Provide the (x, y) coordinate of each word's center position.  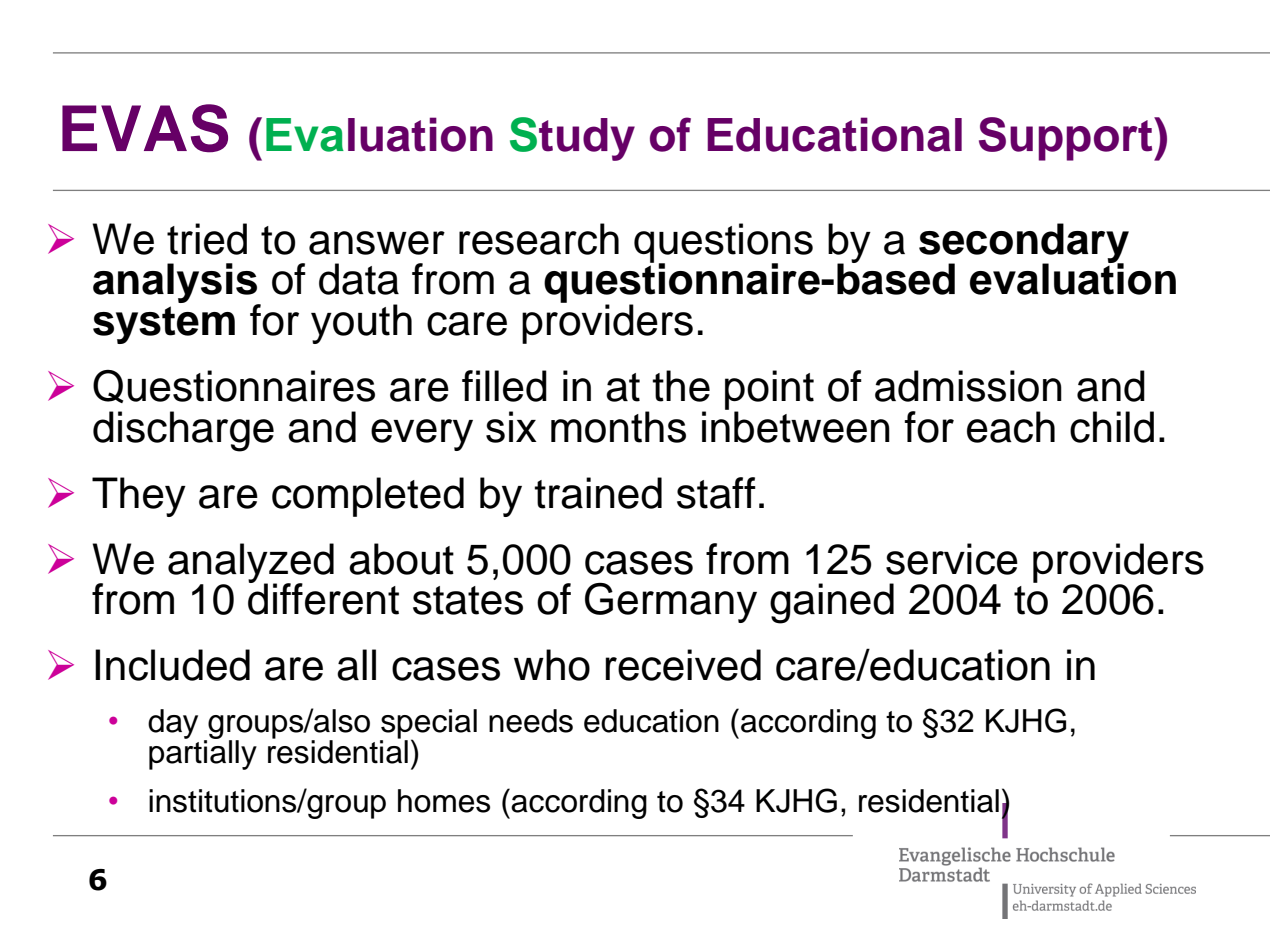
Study (572, 139)
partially (203, 753)
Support (1067, 139)
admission (968, 386)
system (164, 325)
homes (444, 801)
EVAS (145, 128)
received (683, 665)
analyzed (251, 564)
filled (504, 386)
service (952, 559)
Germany (671, 603)
